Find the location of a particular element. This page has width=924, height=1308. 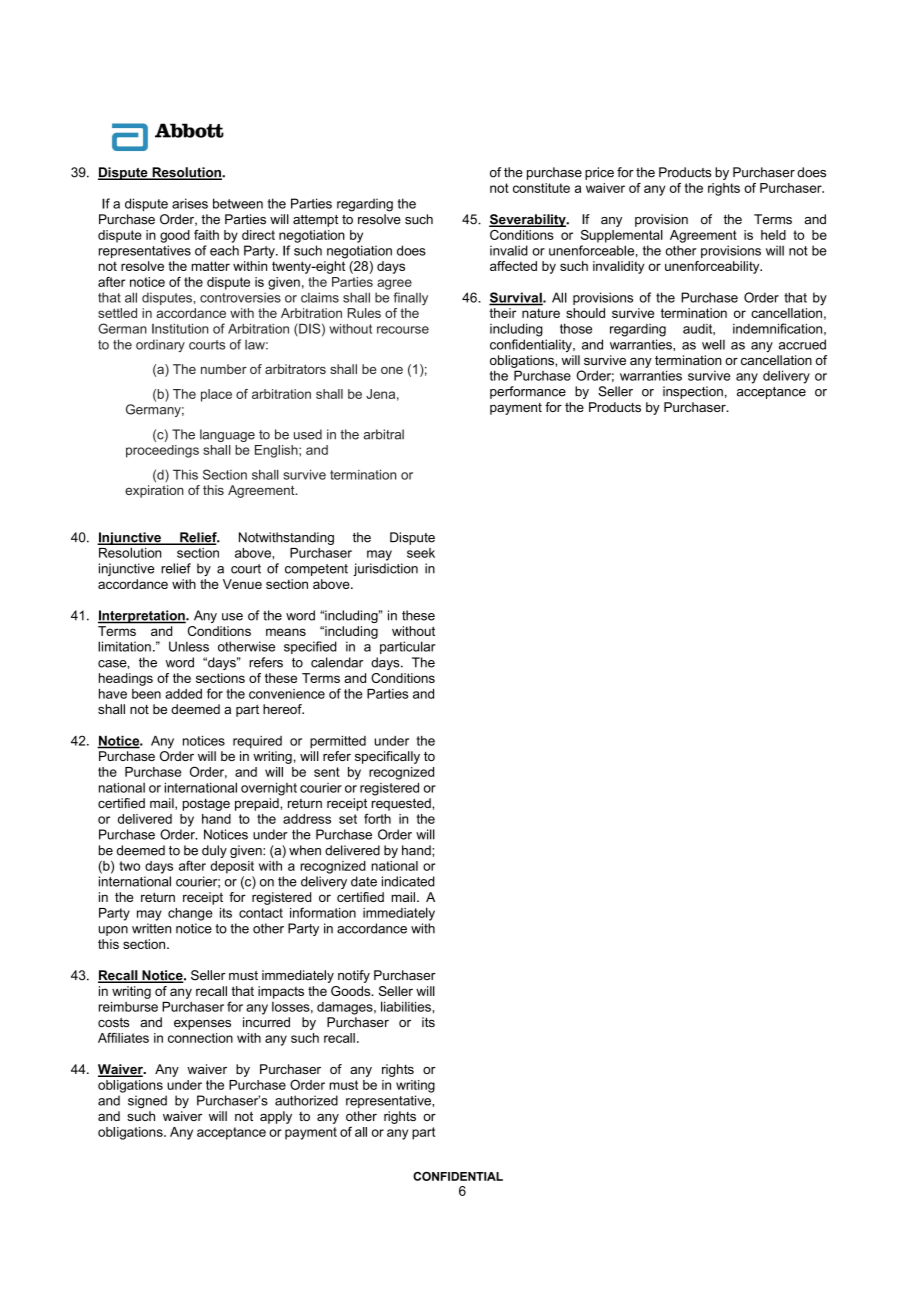

jurisdiction is located at coordinates (385, 569).
